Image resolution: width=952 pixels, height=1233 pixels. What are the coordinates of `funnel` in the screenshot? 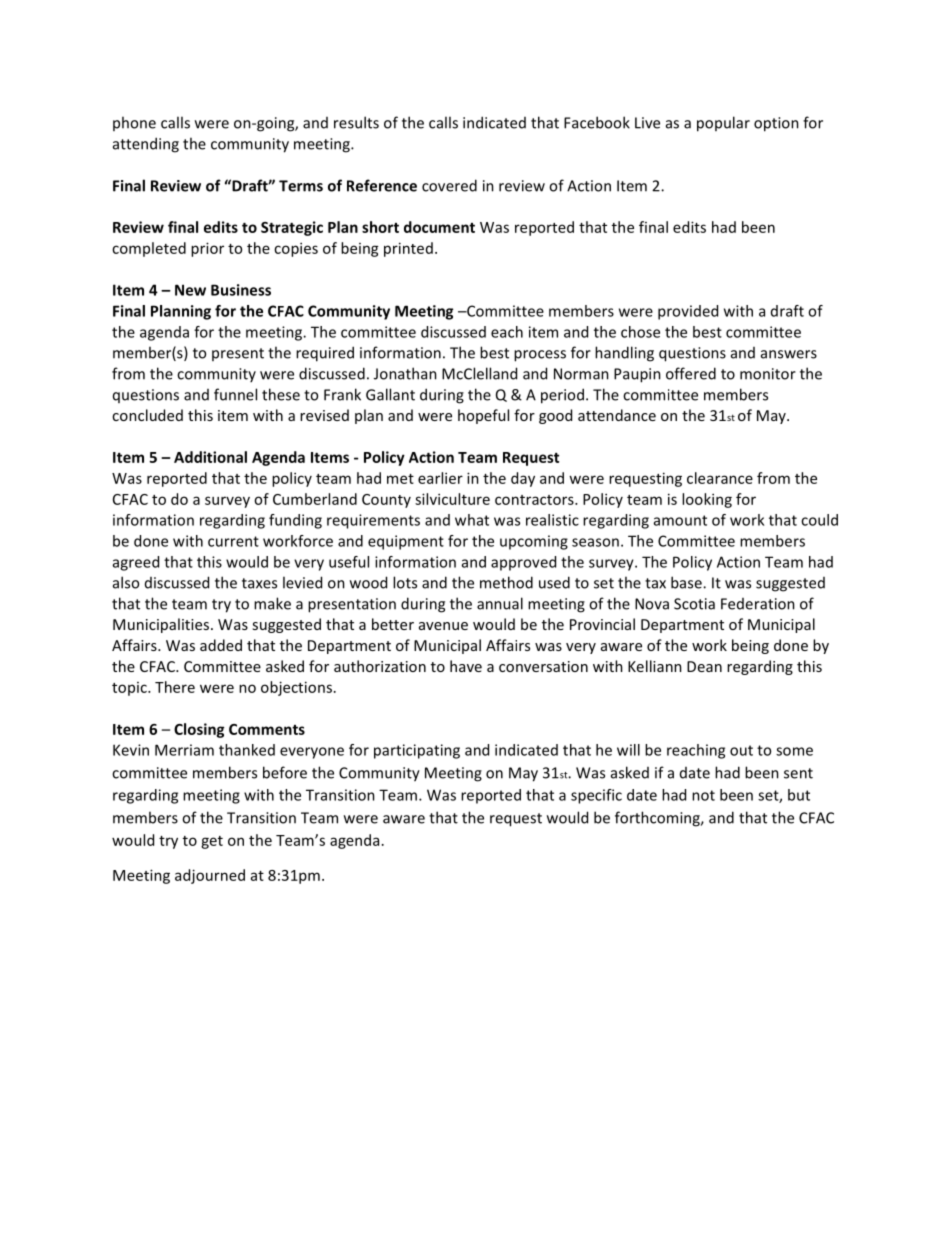 It's located at (235, 394).
